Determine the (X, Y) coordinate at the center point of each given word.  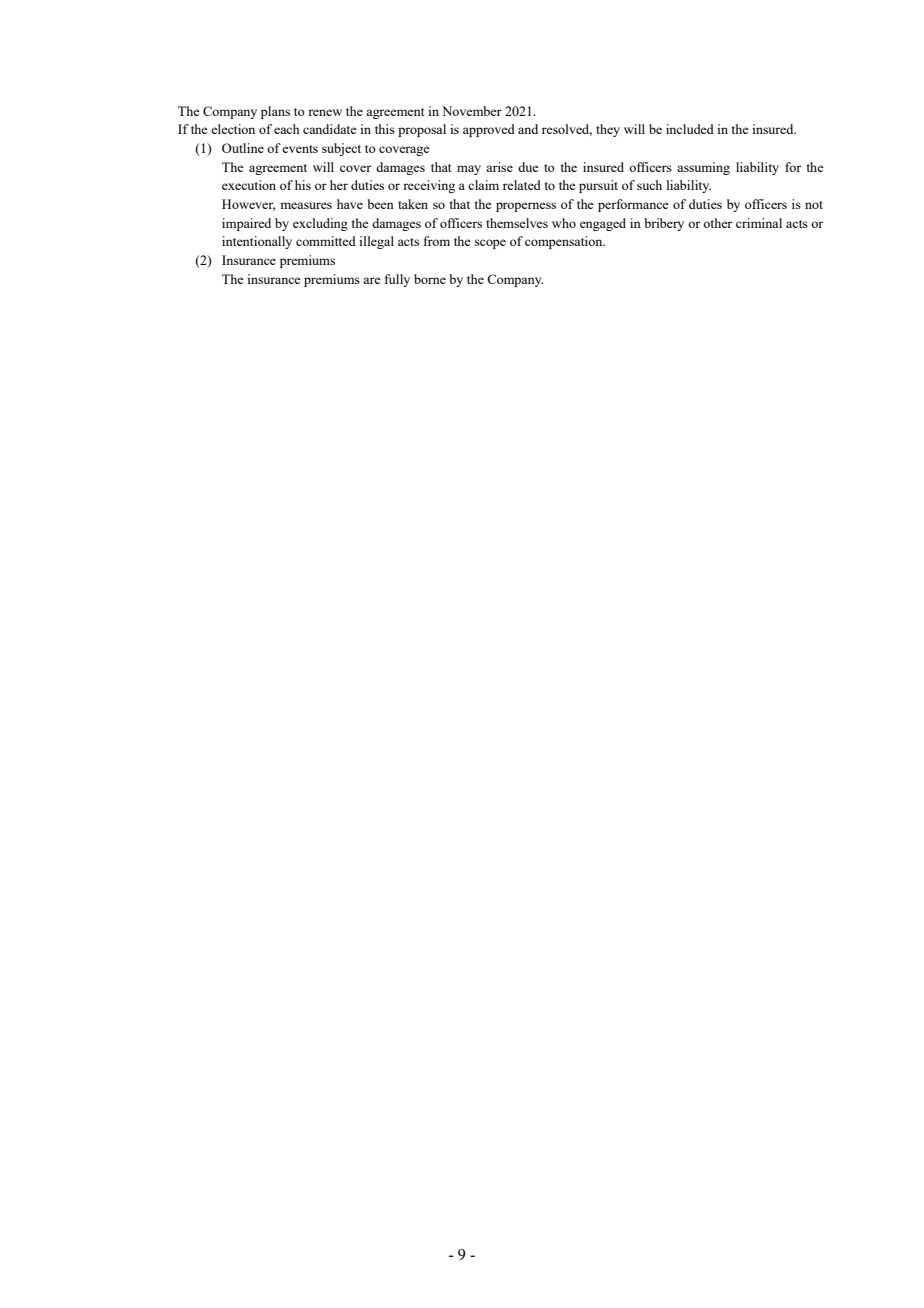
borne (430, 279)
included (690, 129)
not (814, 205)
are (372, 280)
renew (325, 112)
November (472, 111)
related (522, 185)
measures (306, 205)
